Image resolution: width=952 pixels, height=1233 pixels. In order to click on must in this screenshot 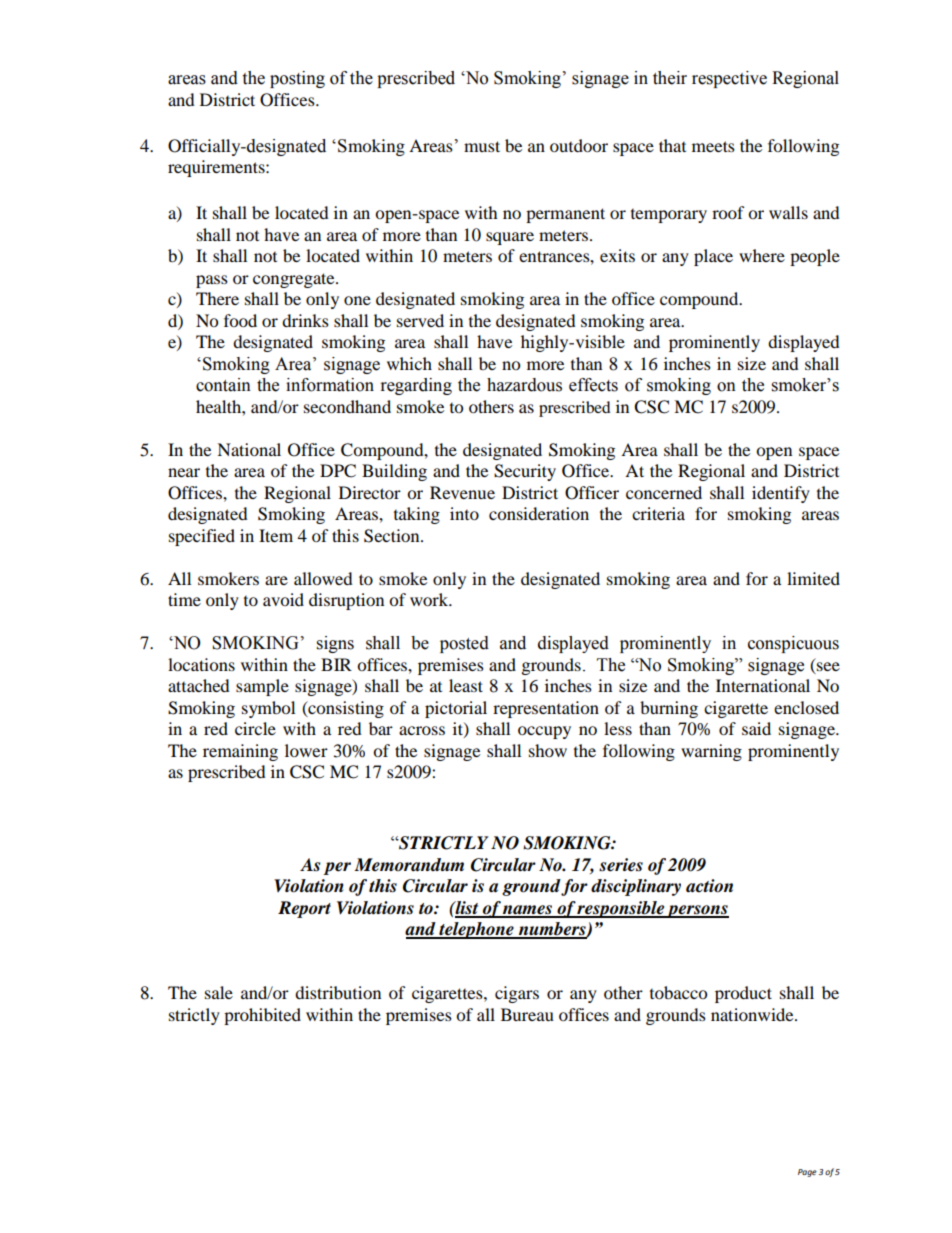, I will do `click(482, 146)`.
